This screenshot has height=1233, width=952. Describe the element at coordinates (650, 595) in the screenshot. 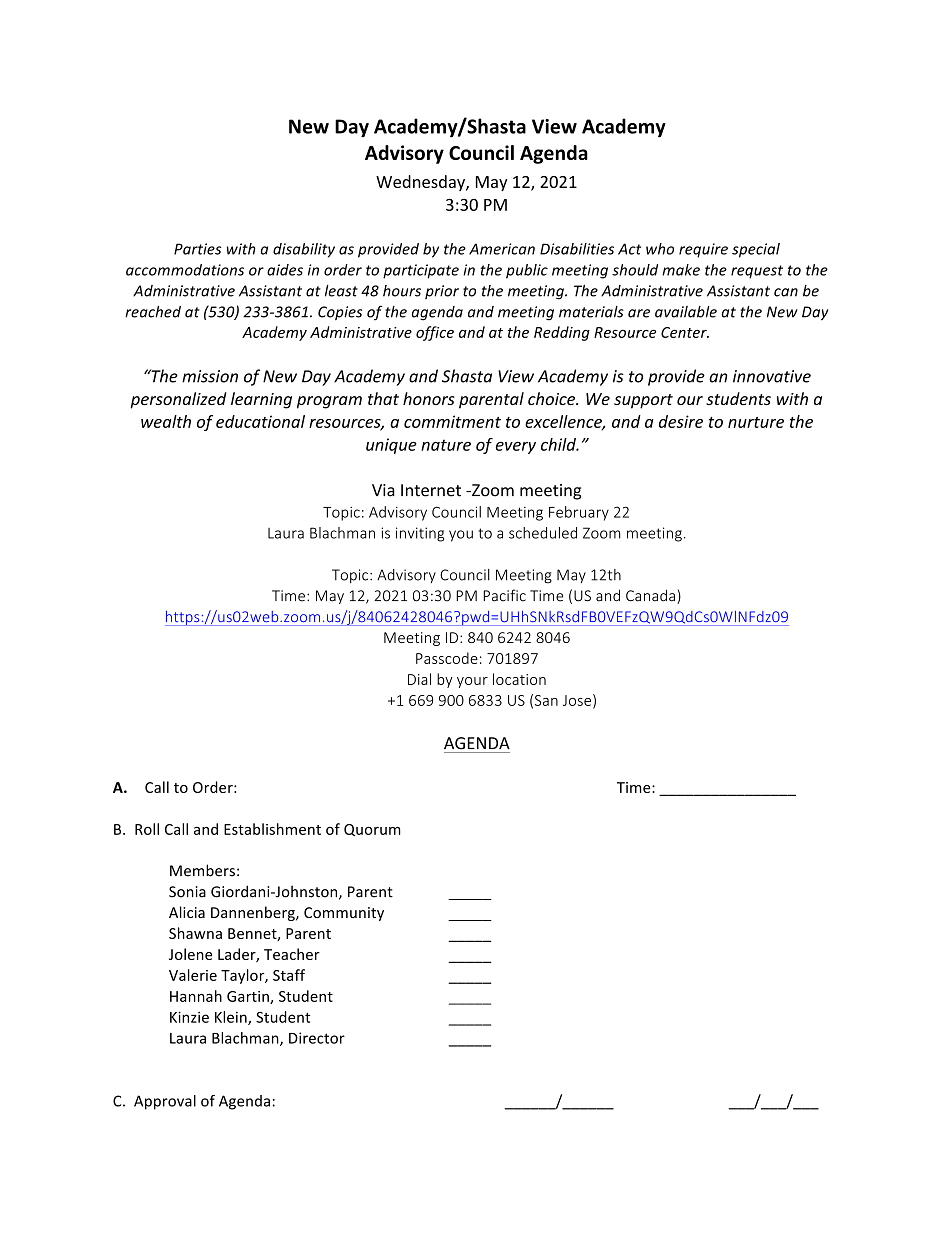

I see `Canada` at that location.
